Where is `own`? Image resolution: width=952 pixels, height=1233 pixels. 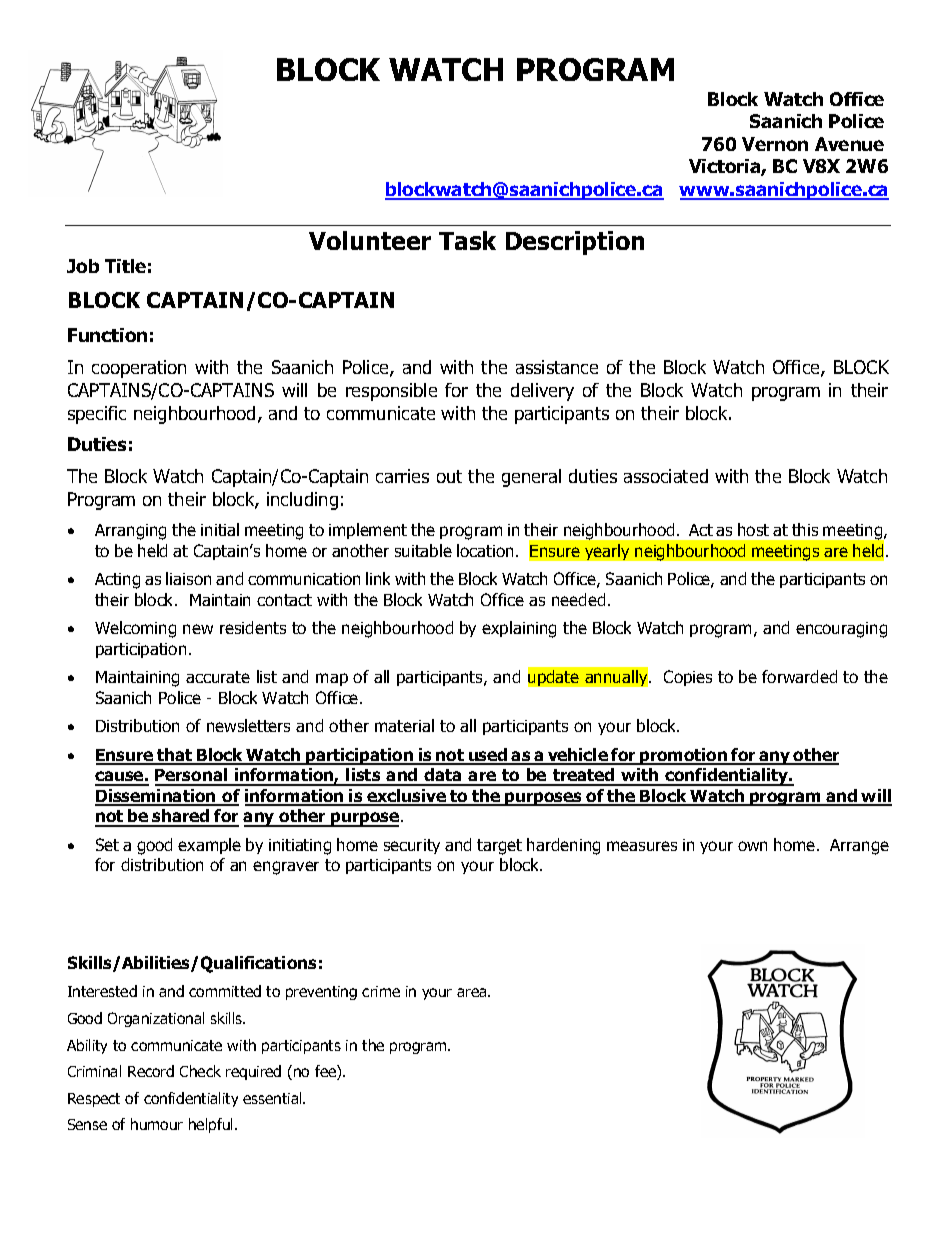
own is located at coordinates (752, 846).
